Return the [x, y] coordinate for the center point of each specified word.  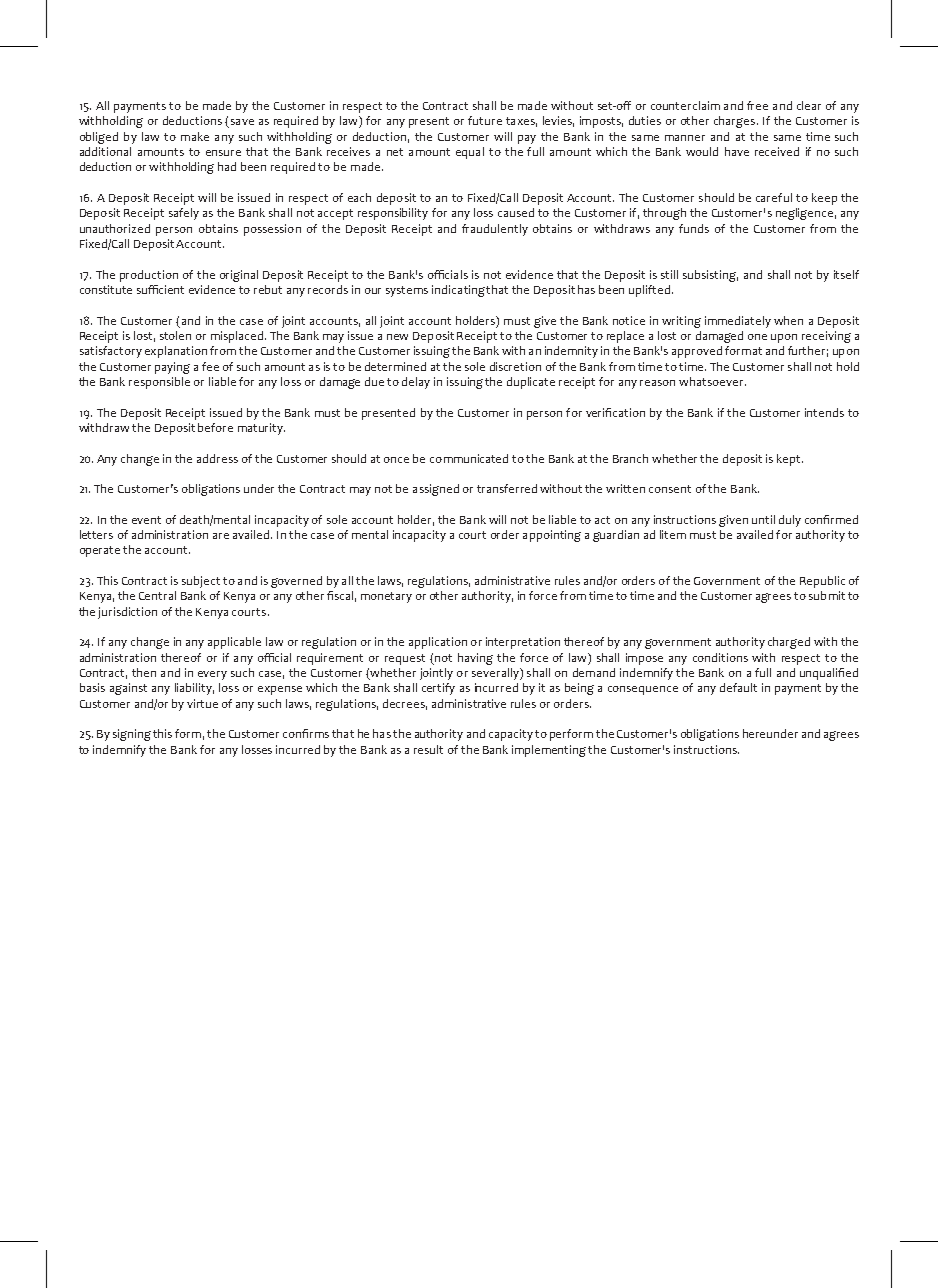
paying [172, 368]
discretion [515, 366]
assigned [436, 490]
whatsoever [712, 381]
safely [184, 214]
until [763, 519]
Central [157, 595]
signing [132, 735]
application [438, 643]
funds [694, 228]
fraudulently [495, 230]
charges [734, 122]
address [217, 458]
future [485, 120]
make [195, 136]
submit [827, 595]
